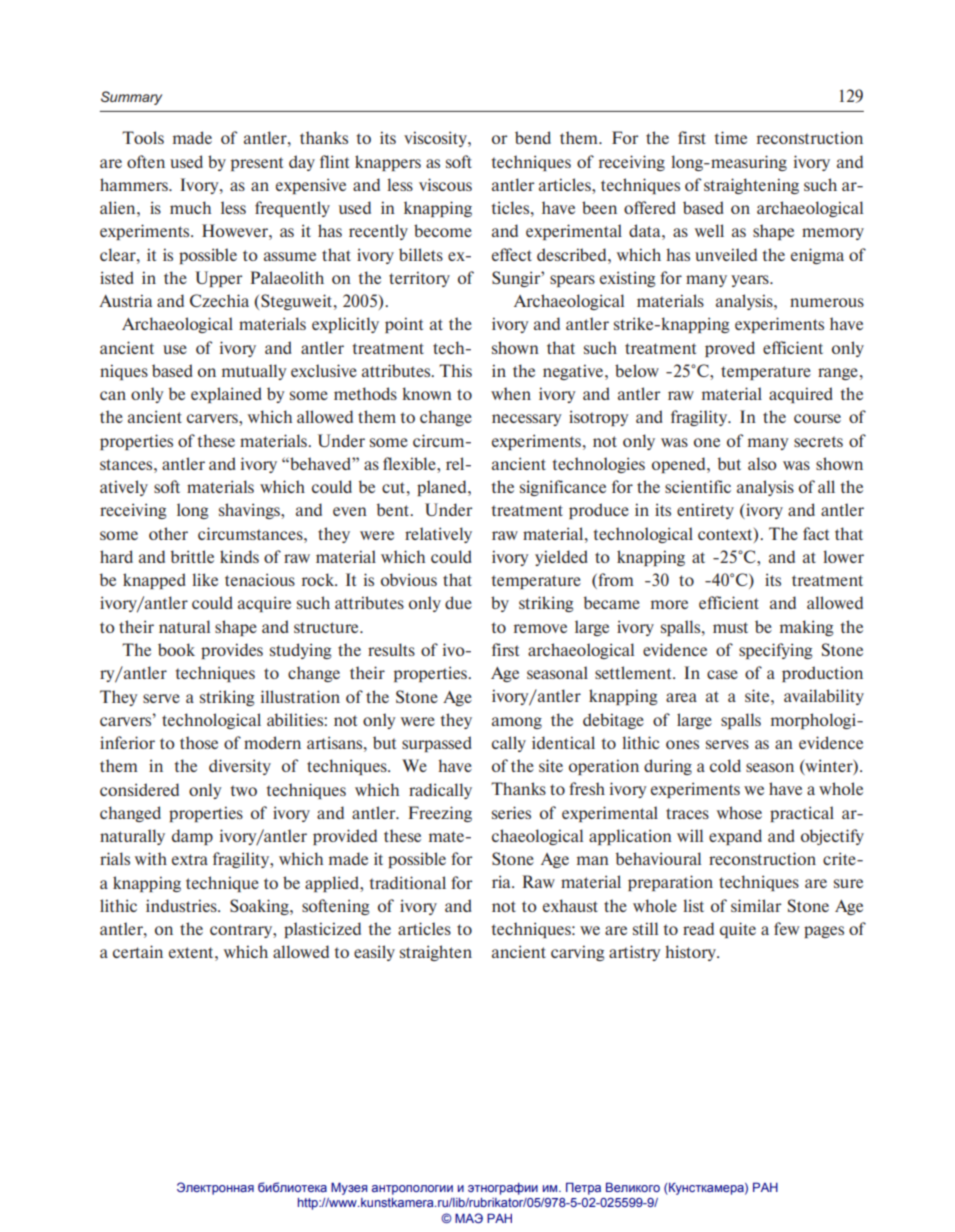 The height and width of the image is (1232, 955). Describe the element at coordinates (731, 137) in the image. I see `time` at that location.
